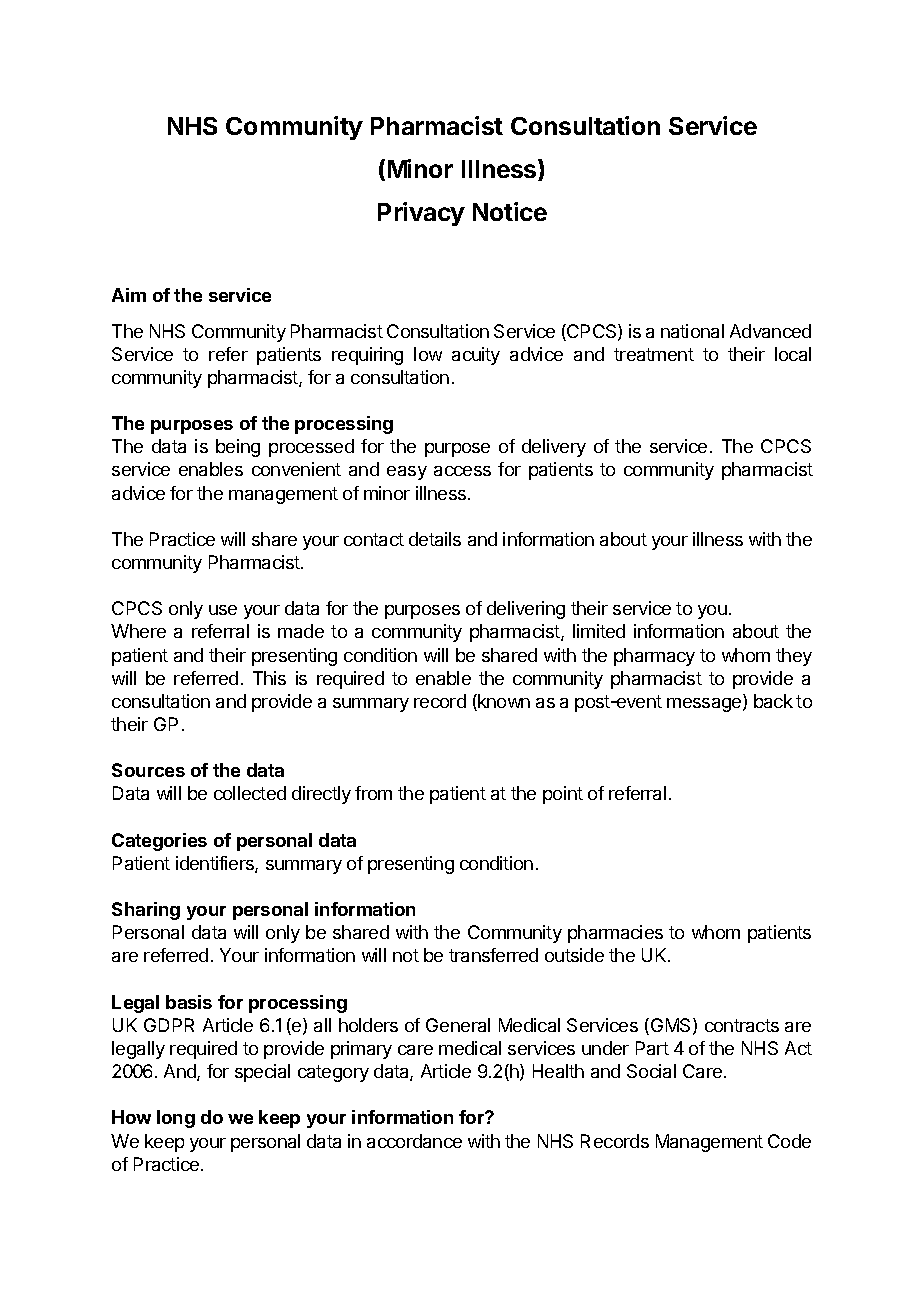 This screenshot has width=924, height=1308. I want to click on Aim, so click(129, 295).
